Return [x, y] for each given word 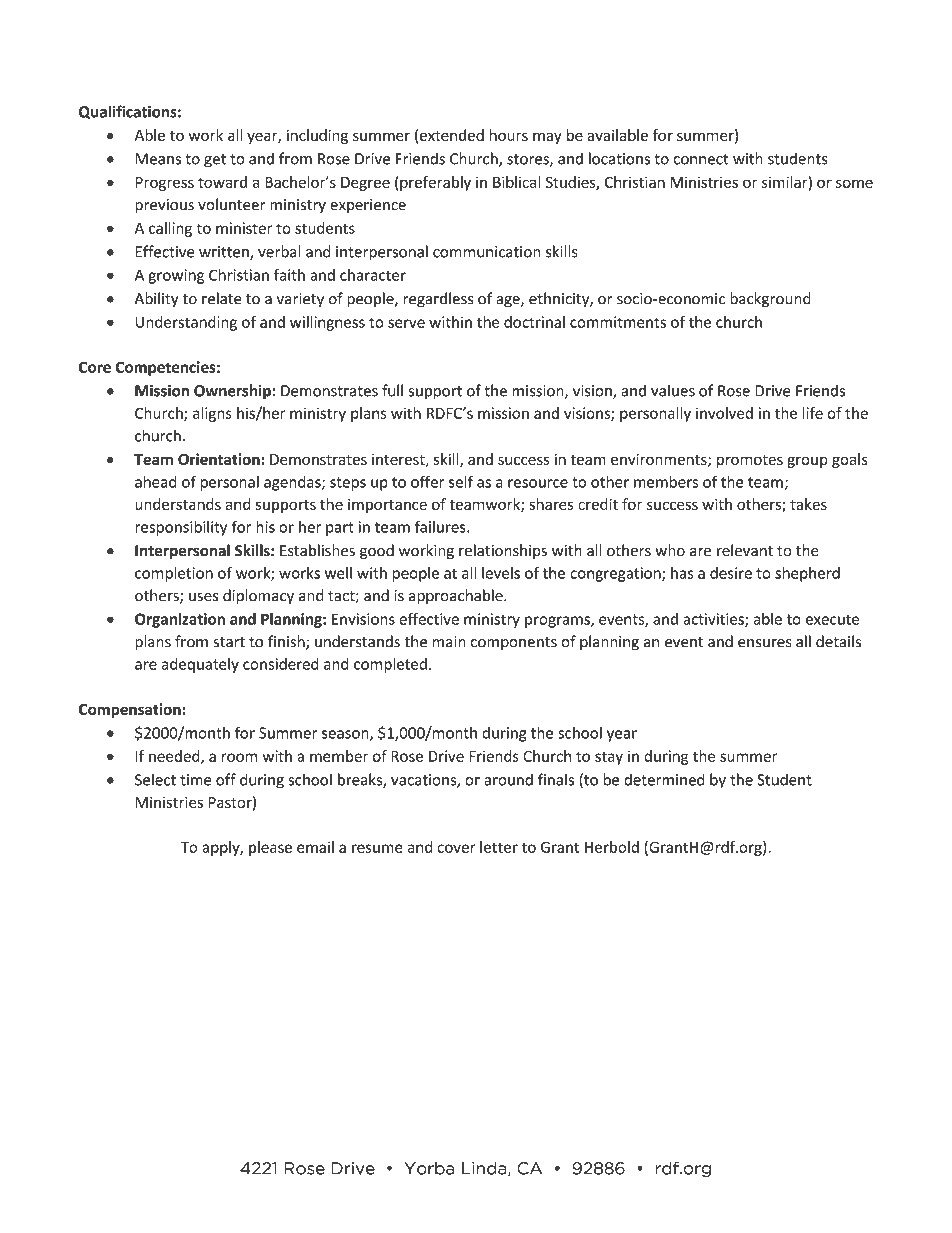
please [270, 848]
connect [701, 159]
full [392, 390]
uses [203, 597]
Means [158, 159]
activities [714, 620]
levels [501, 573]
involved [724, 413]
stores [529, 160]
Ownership [233, 392]
